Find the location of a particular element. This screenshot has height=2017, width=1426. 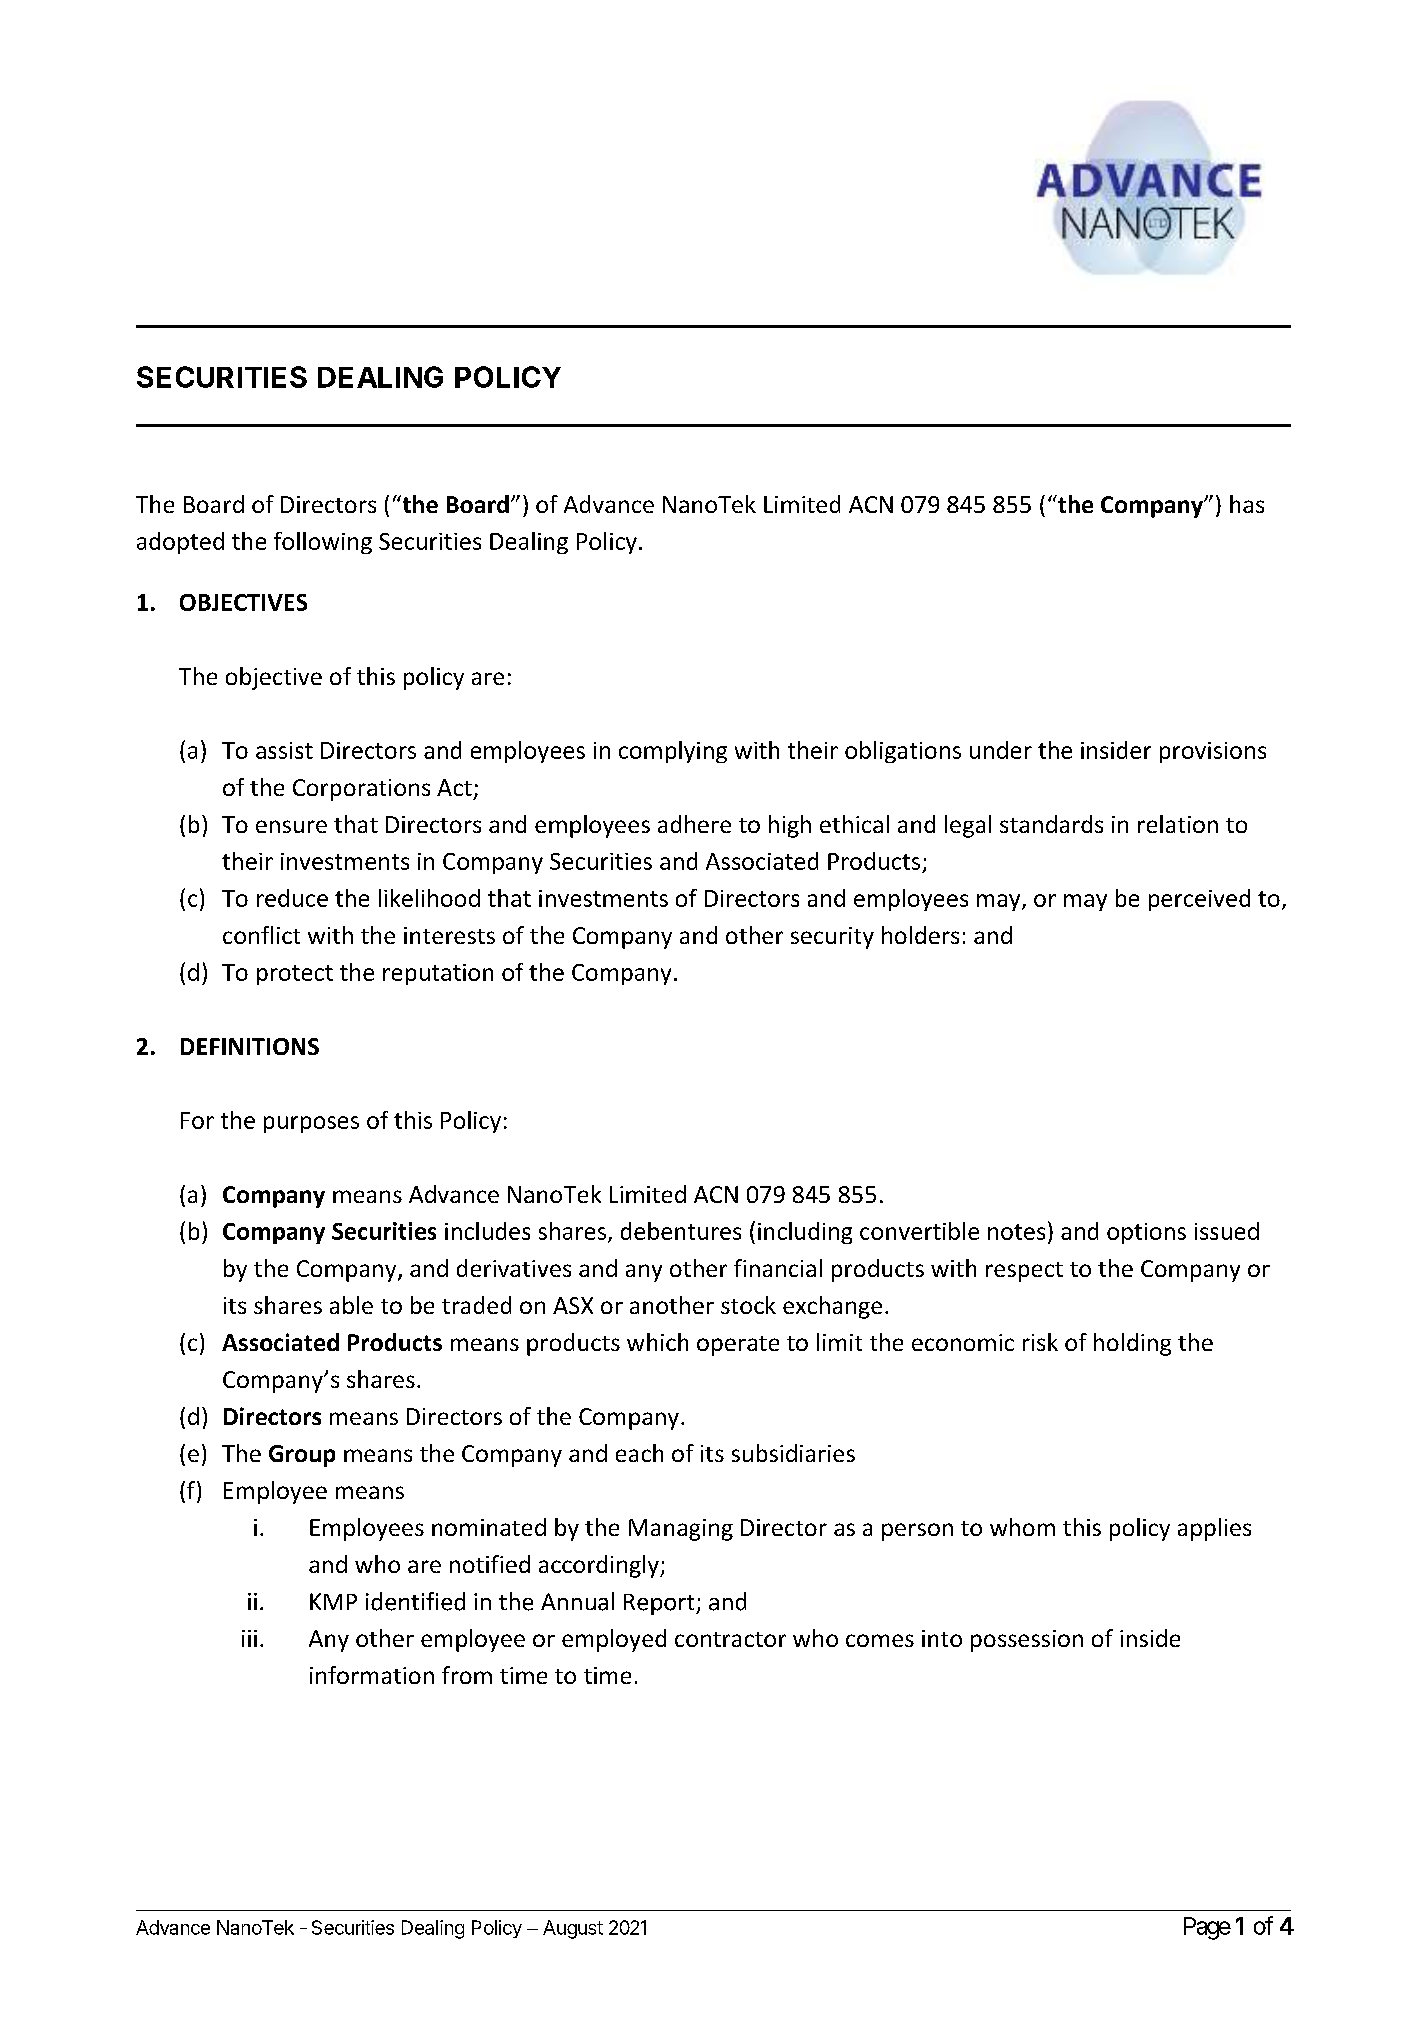

options is located at coordinates (1146, 1233).
